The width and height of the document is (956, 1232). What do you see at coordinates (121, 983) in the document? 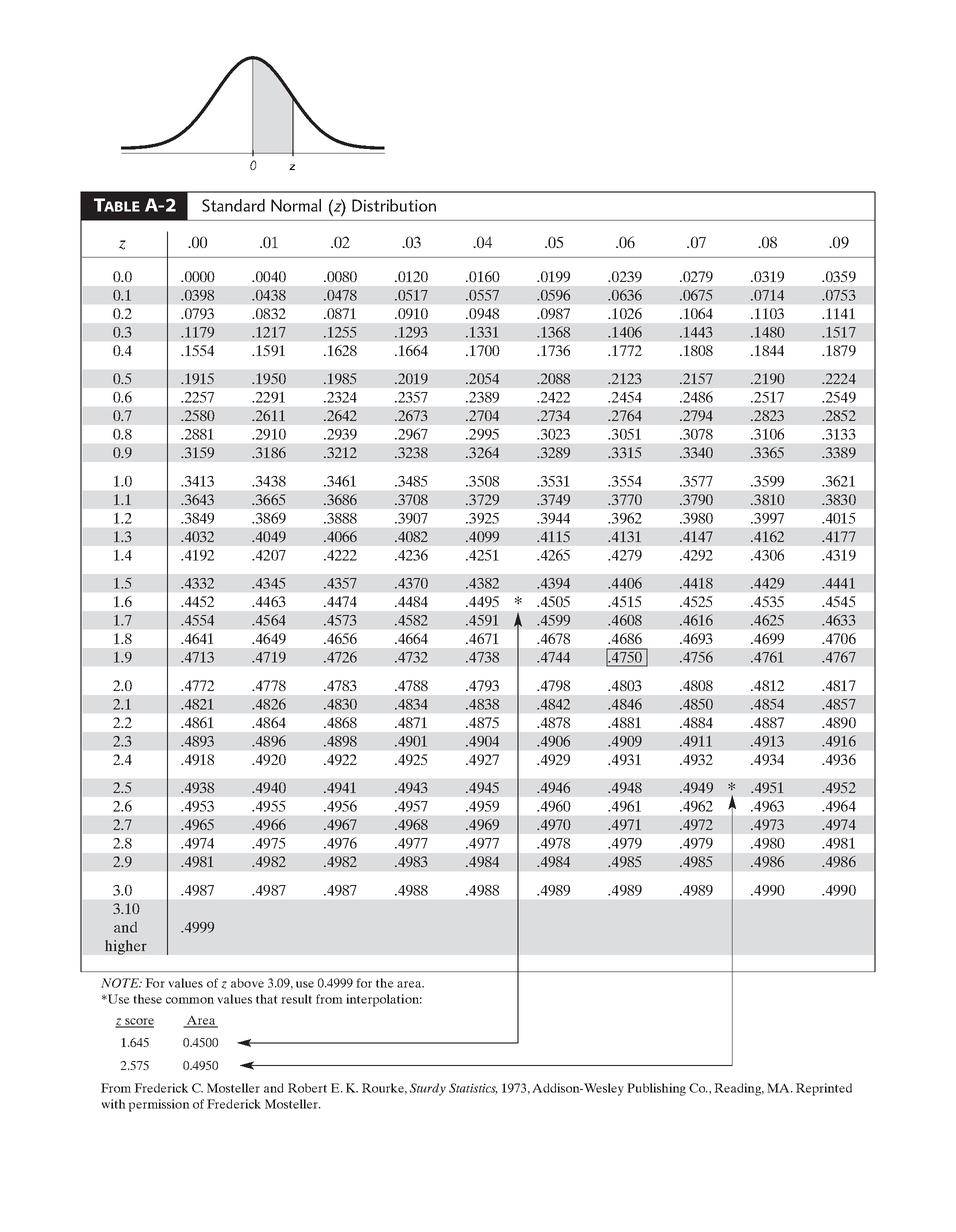
I see `NOTE` at bounding box center [121, 983].
